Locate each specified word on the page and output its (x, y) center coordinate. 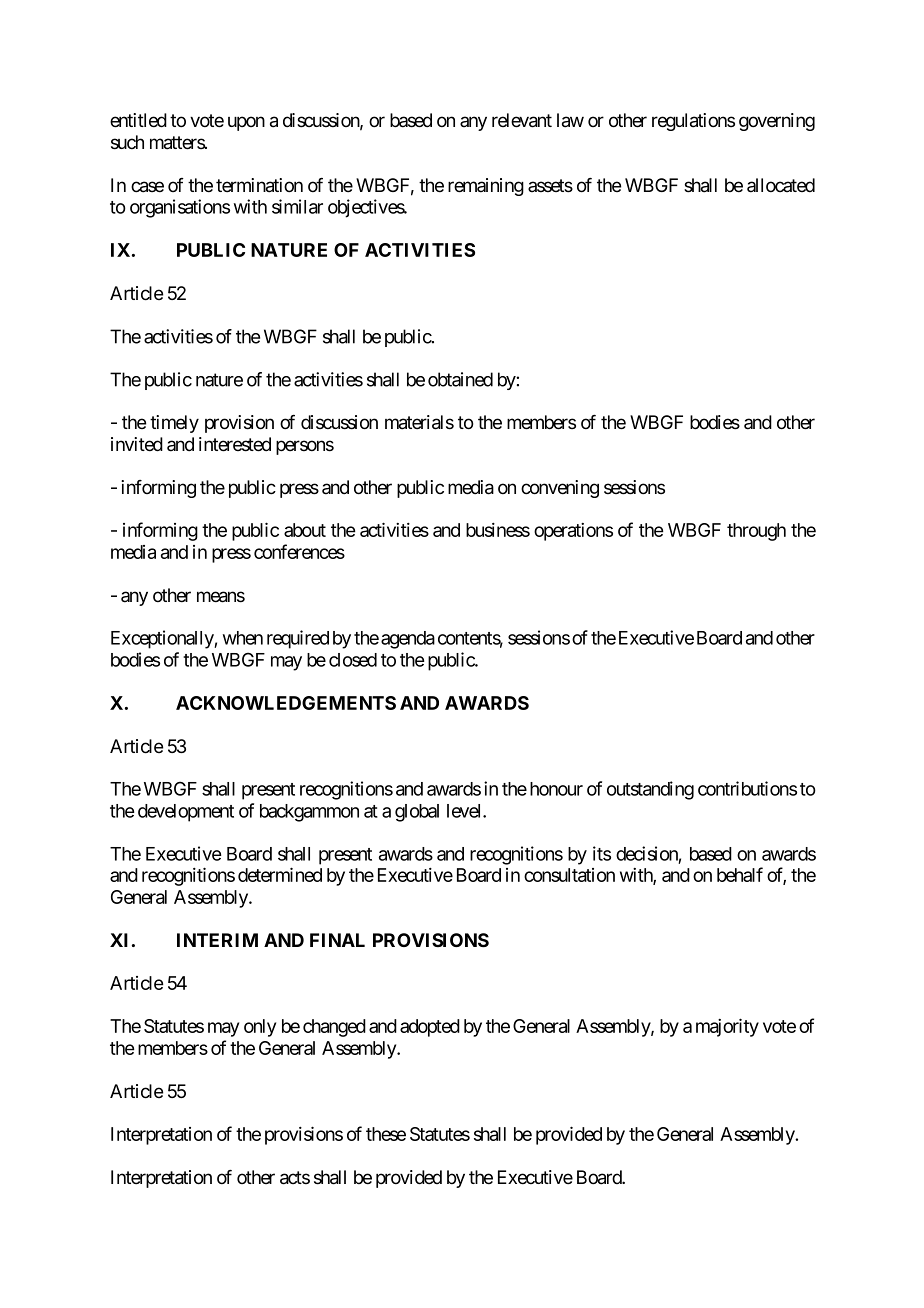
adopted (430, 1028)
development (186, 813)
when (243, 638)
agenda (408, 640)
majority (727, 1027)
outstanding (650, 790)
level (465, 811)
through (756, 532)
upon (246, 123)
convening (560, 489)
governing (777, 122)
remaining (486, 187)
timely (174, 424)
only (260, 1028)
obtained (460, 379)
